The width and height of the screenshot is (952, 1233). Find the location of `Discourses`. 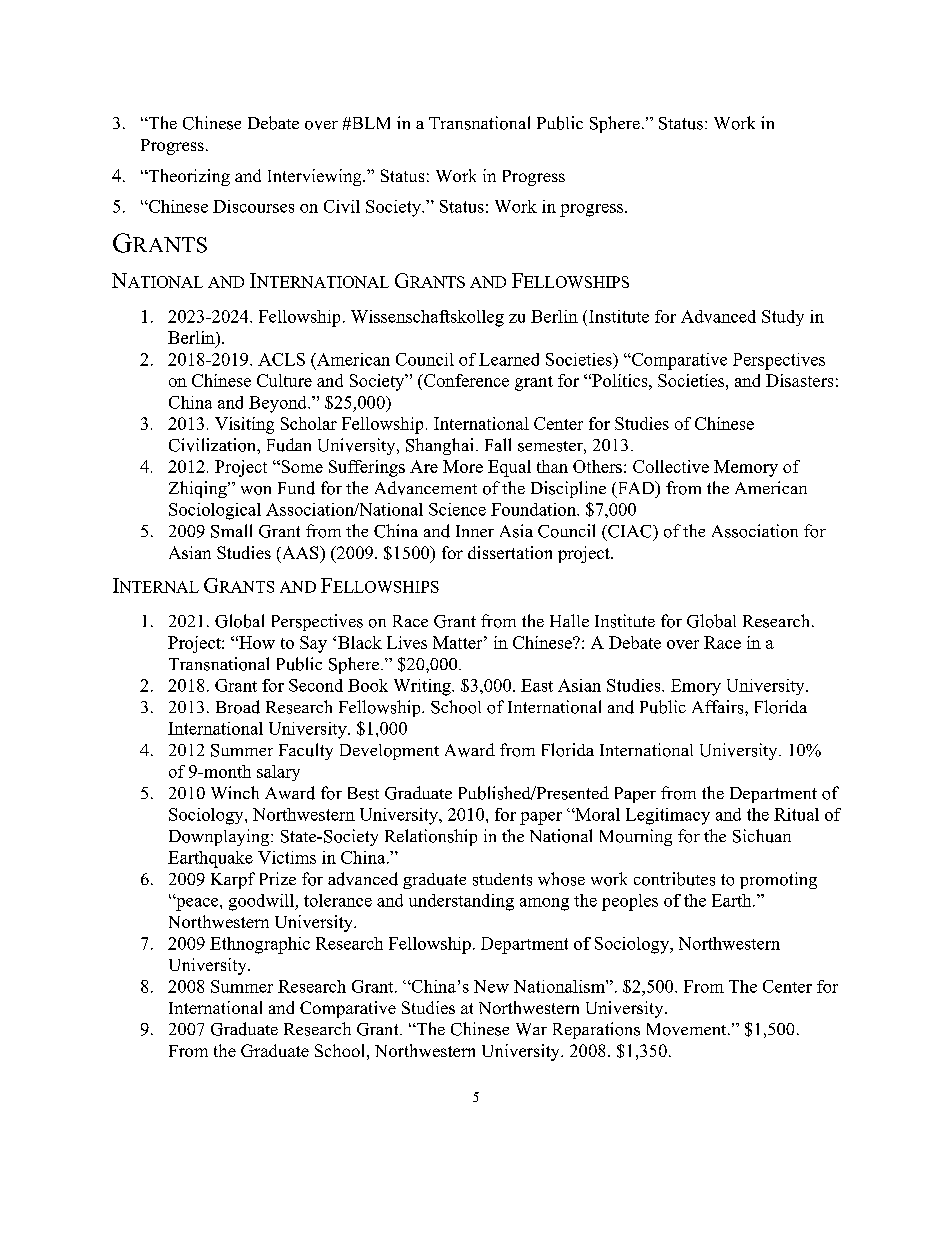

Discourses is located at coordinates (253, 206).
